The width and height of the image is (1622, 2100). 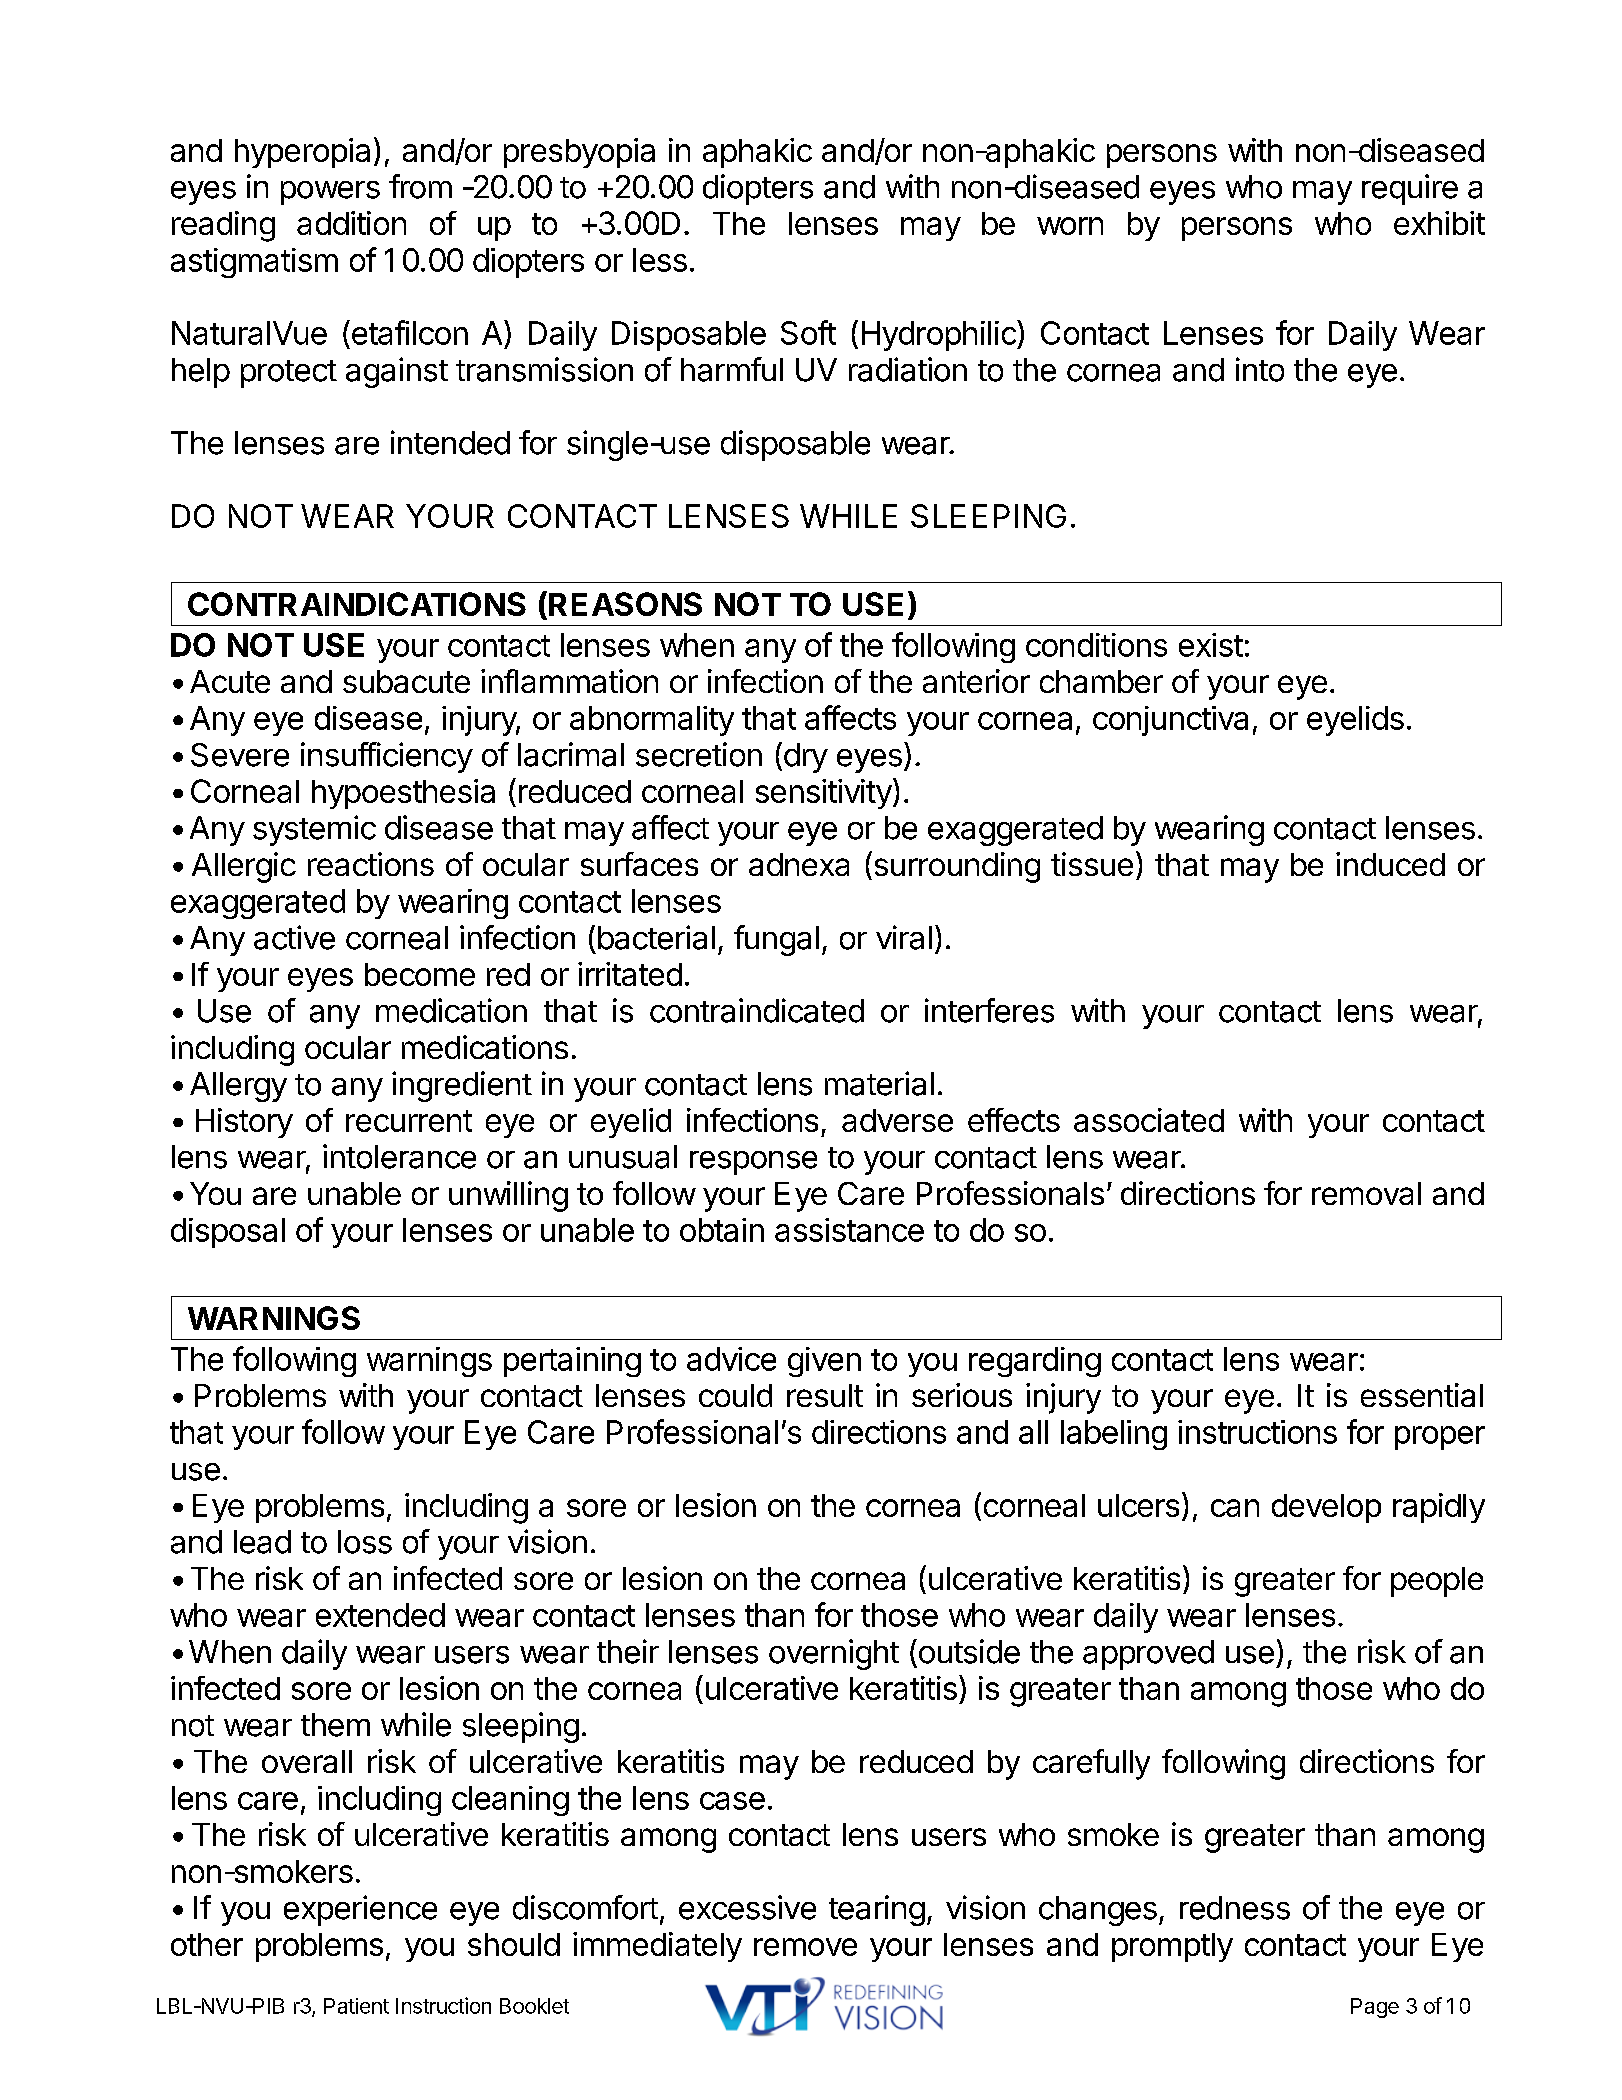 What do you see at coordinates (357, 604) in the image?
I see `CONTRAINDICATIONS` at bounding box center [357, 604].
